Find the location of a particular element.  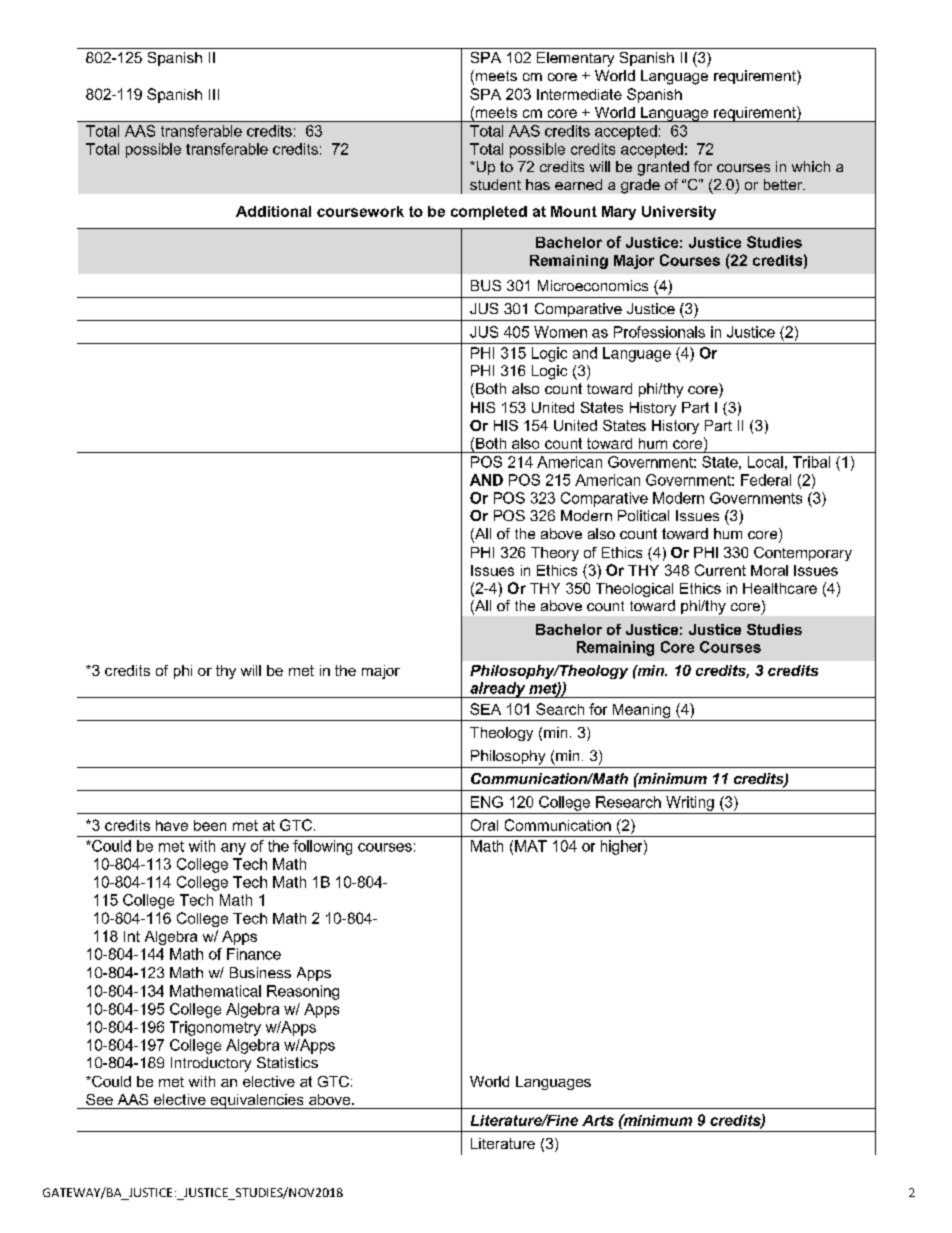

ENG is located at coordinates (487, 802).
